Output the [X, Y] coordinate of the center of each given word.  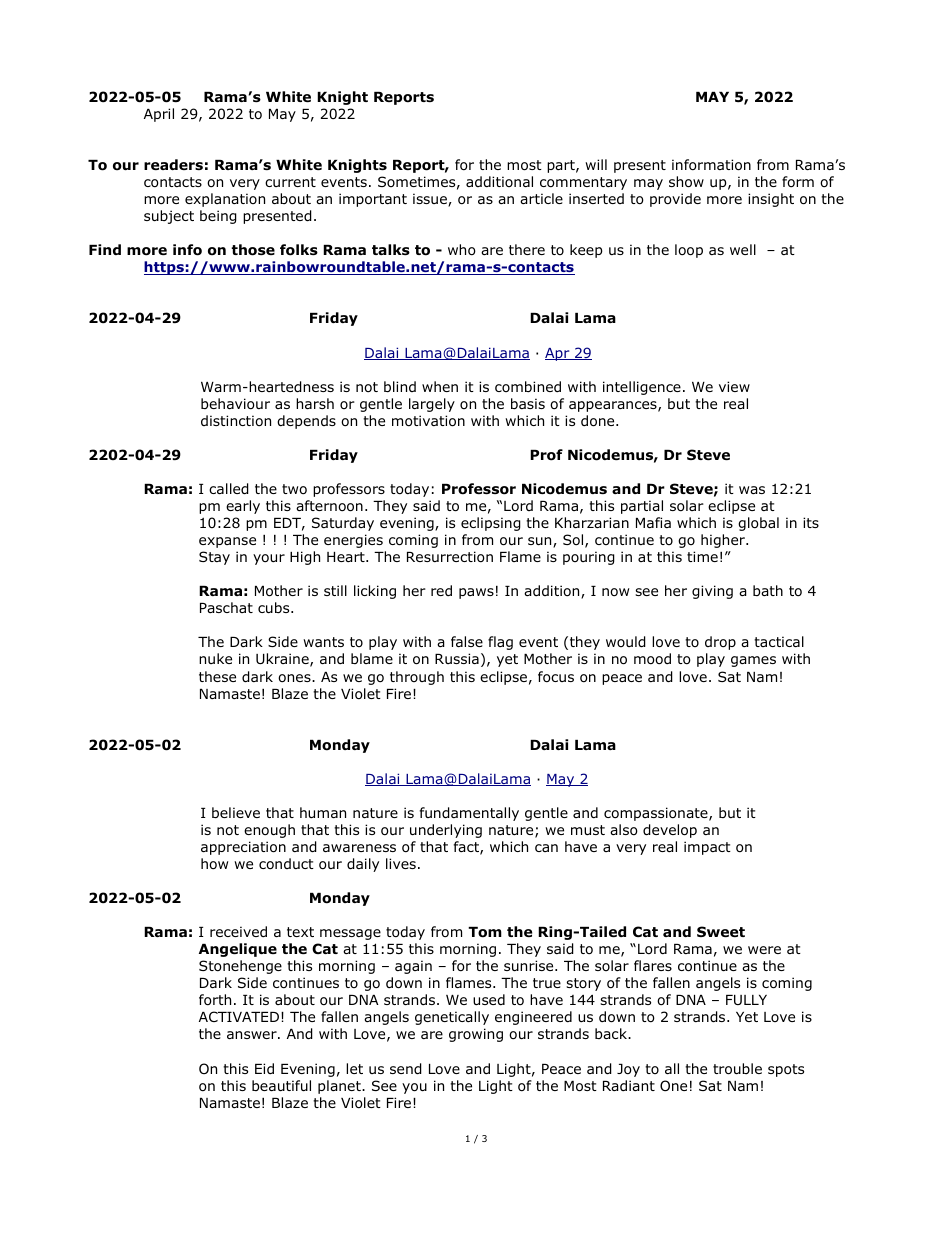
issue [431, 200]
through [417, 678]
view [734, 386]
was [752, 490]
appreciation [243, 848]
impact [707, 848]
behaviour [235, 404]
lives [401, 863]
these [217, 676]
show [686, 182]
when [440, 386]
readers [173, 164]
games [753, 661]
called [229, 489]
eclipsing [491, 524]
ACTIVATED [239, 1016]
